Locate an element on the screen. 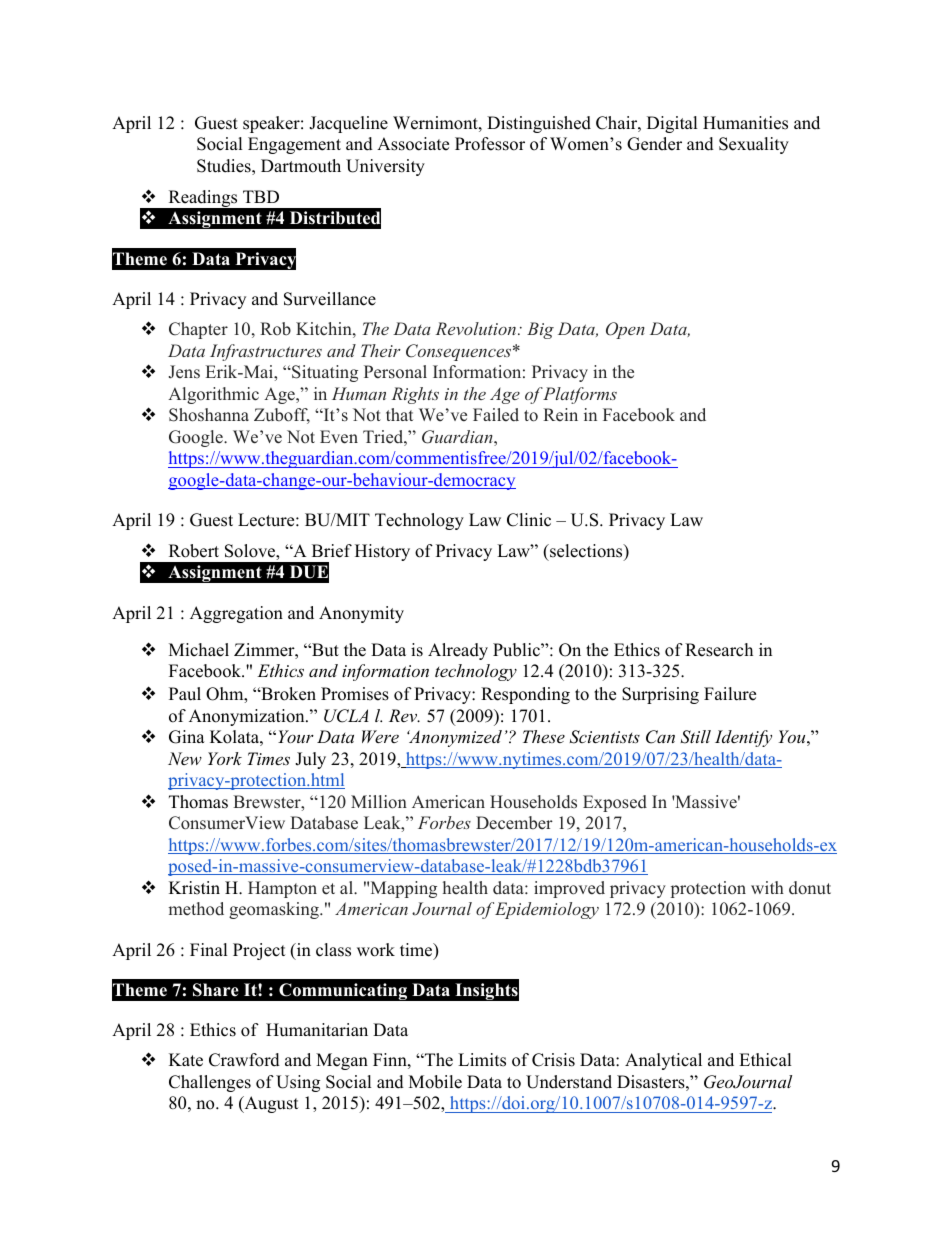  Professor is located at coordinates (490, 144).
